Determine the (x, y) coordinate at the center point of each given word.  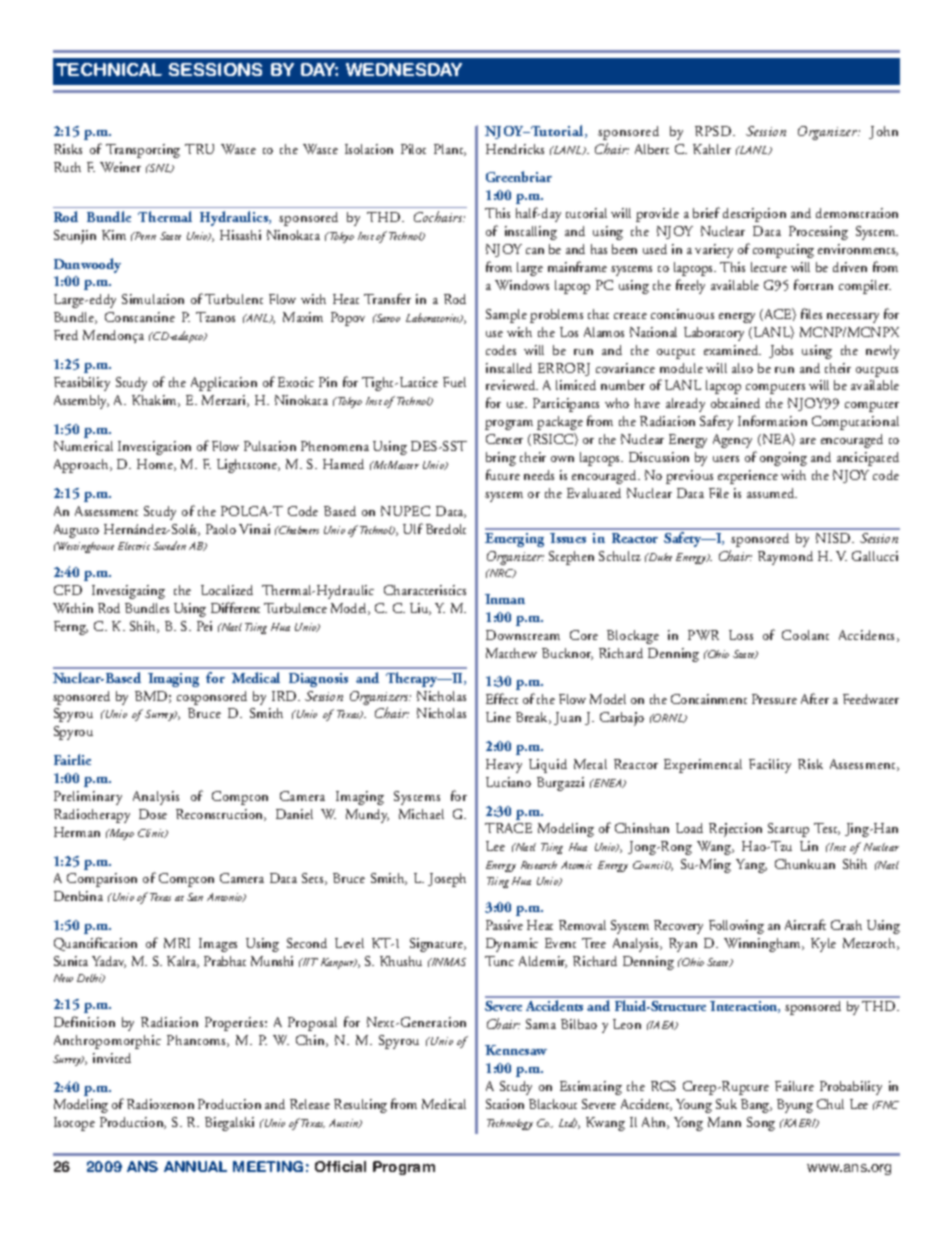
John (883, 132)
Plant (450, 150)
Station (505, 1104)
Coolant (805, 635)
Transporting (143, 151)
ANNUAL (195, 1166)
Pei (204, 626)
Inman (505, 599)
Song (761, 1124)
